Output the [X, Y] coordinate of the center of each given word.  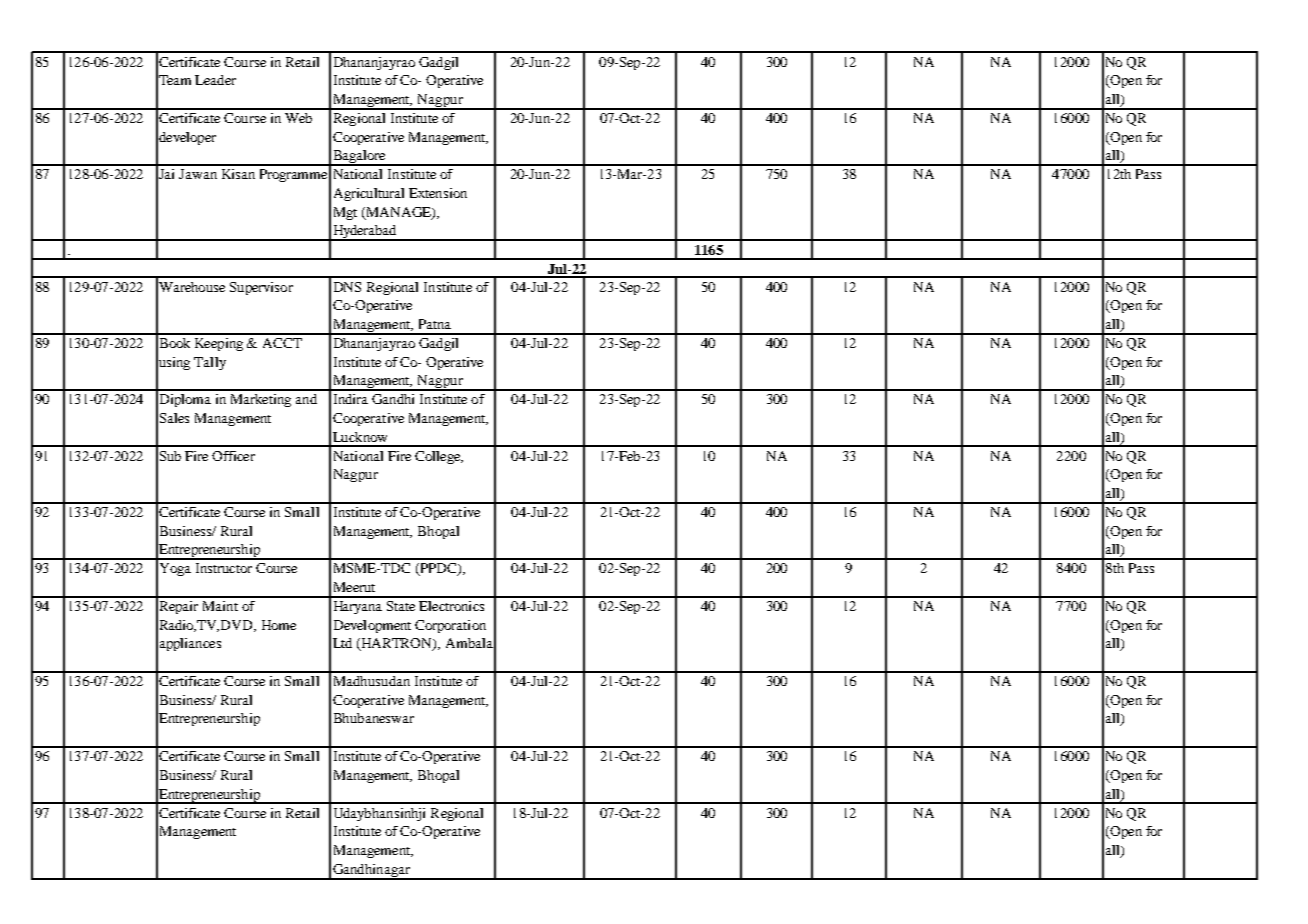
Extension [438, 193]
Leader [215, 80]
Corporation [450, 626]
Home [279, 625]
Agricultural [369, 194]
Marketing [261, 400]
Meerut [354, 587]
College [439, 457]
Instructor [224, 568]
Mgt [345, 213]
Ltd [342, 643]
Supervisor [261, 288]
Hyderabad [365, 233]
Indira [351, 399]
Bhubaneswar [374, 718]
